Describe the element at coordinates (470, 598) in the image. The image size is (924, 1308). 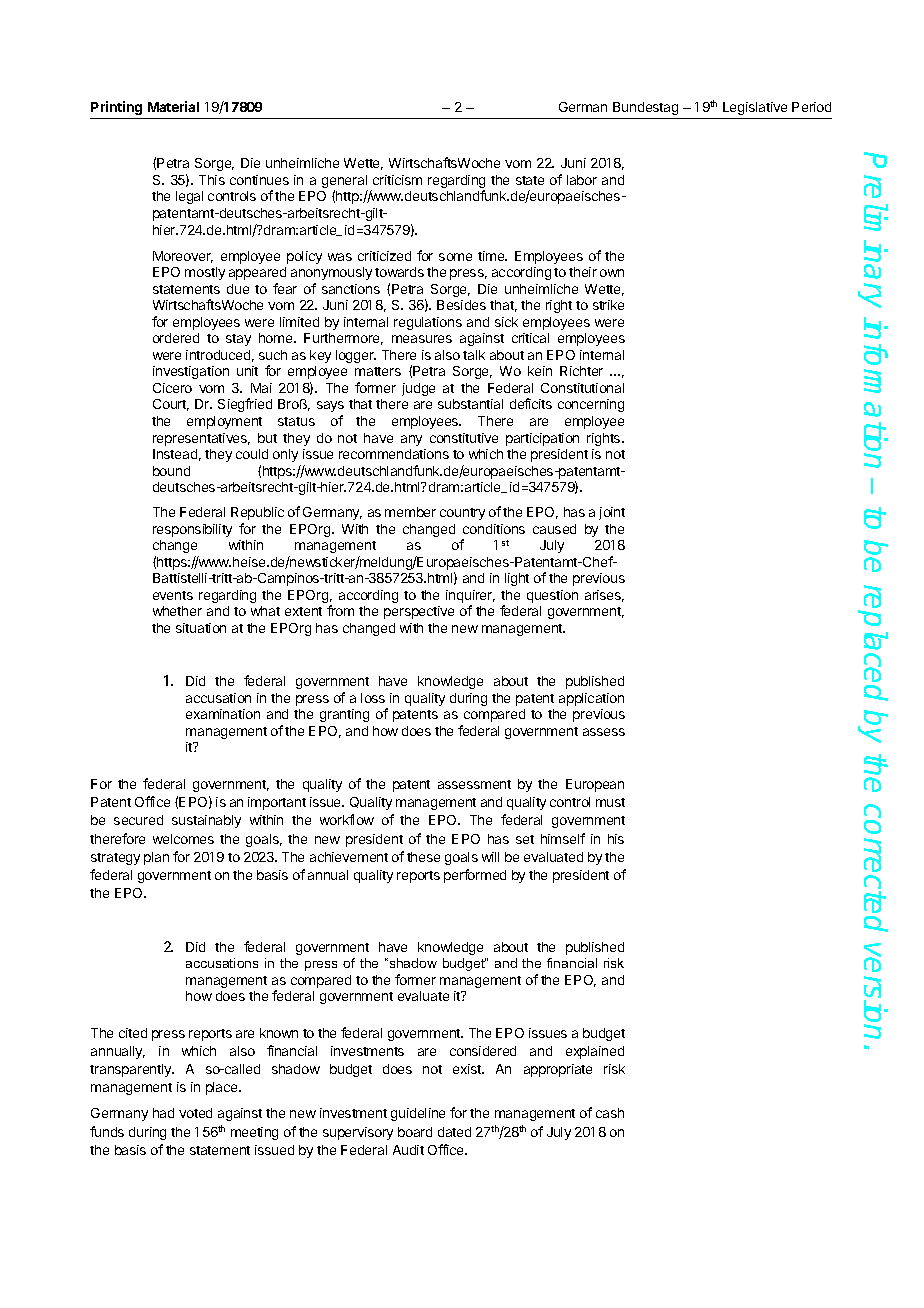
I see `inquirer` at that location.
